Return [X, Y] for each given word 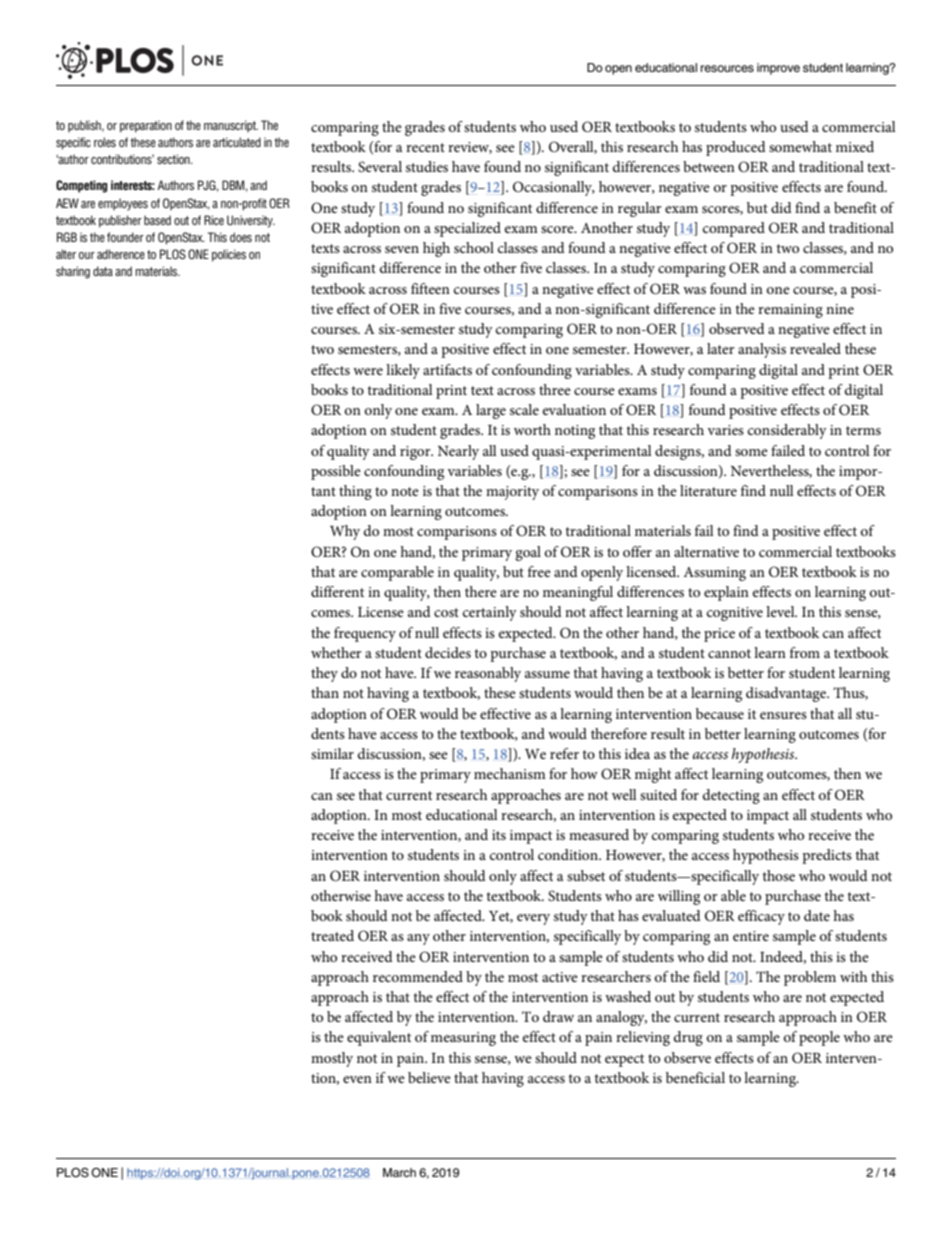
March [399, 1172]
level [781, 611]
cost [446, 612]
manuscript [231, 126]
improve [778, 69]
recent [425, 147]
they [324, 674]
